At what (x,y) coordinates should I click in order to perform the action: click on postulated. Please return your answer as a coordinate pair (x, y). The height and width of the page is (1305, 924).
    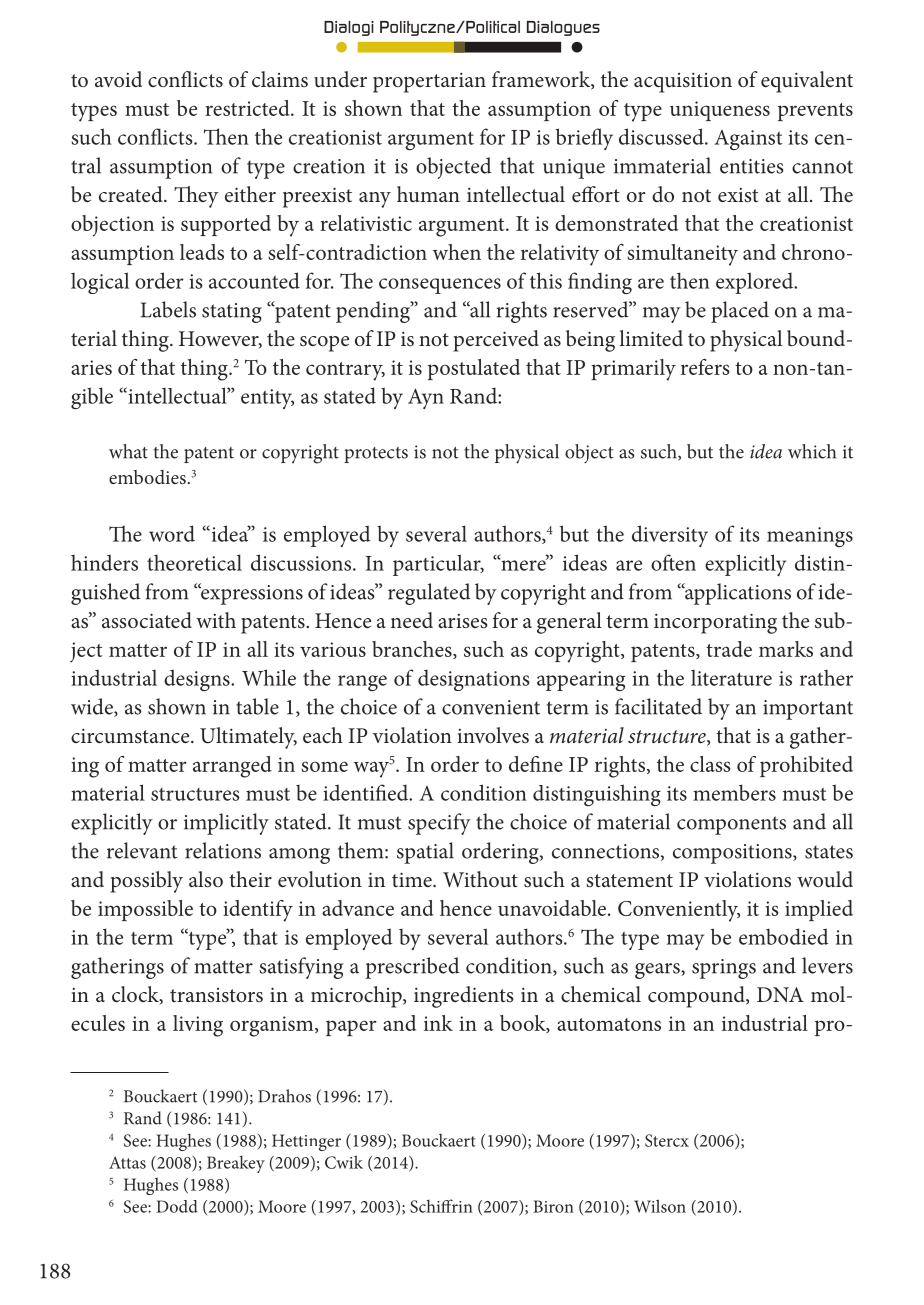
    Looking at the image, I should click on (474, 369).
